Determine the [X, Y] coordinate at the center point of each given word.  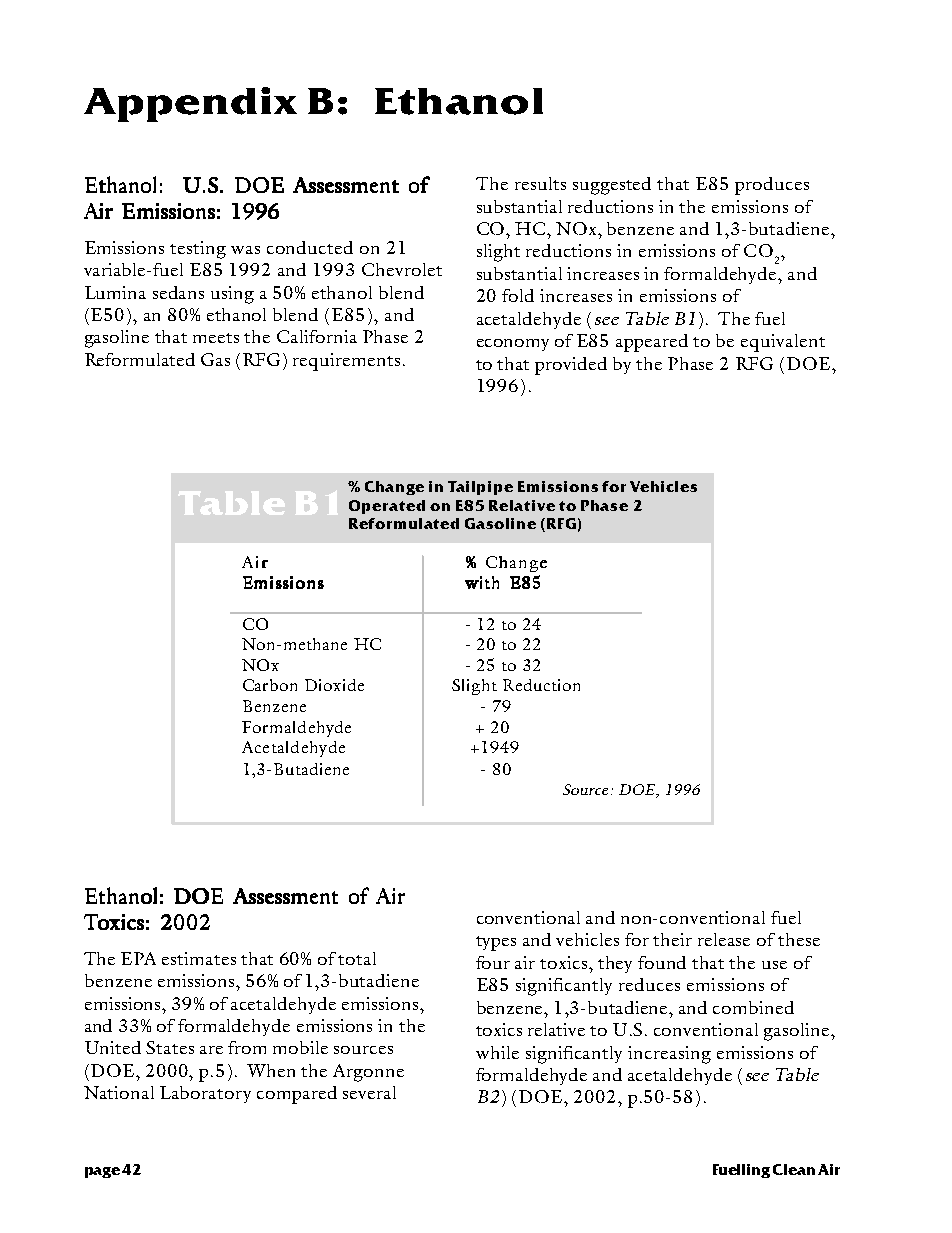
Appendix [190, 104]
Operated [387, 507]
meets [216, 338]
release [724, 939]
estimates [199, 958]
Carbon [270, 685]
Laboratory [205, 1094]
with [482, 582]
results [540, 183]
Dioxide [334, 685]
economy [513, 345]
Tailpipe [480, 488]
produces [772, 186]
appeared [652, 343]
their [672, 939]
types [496, 943]
